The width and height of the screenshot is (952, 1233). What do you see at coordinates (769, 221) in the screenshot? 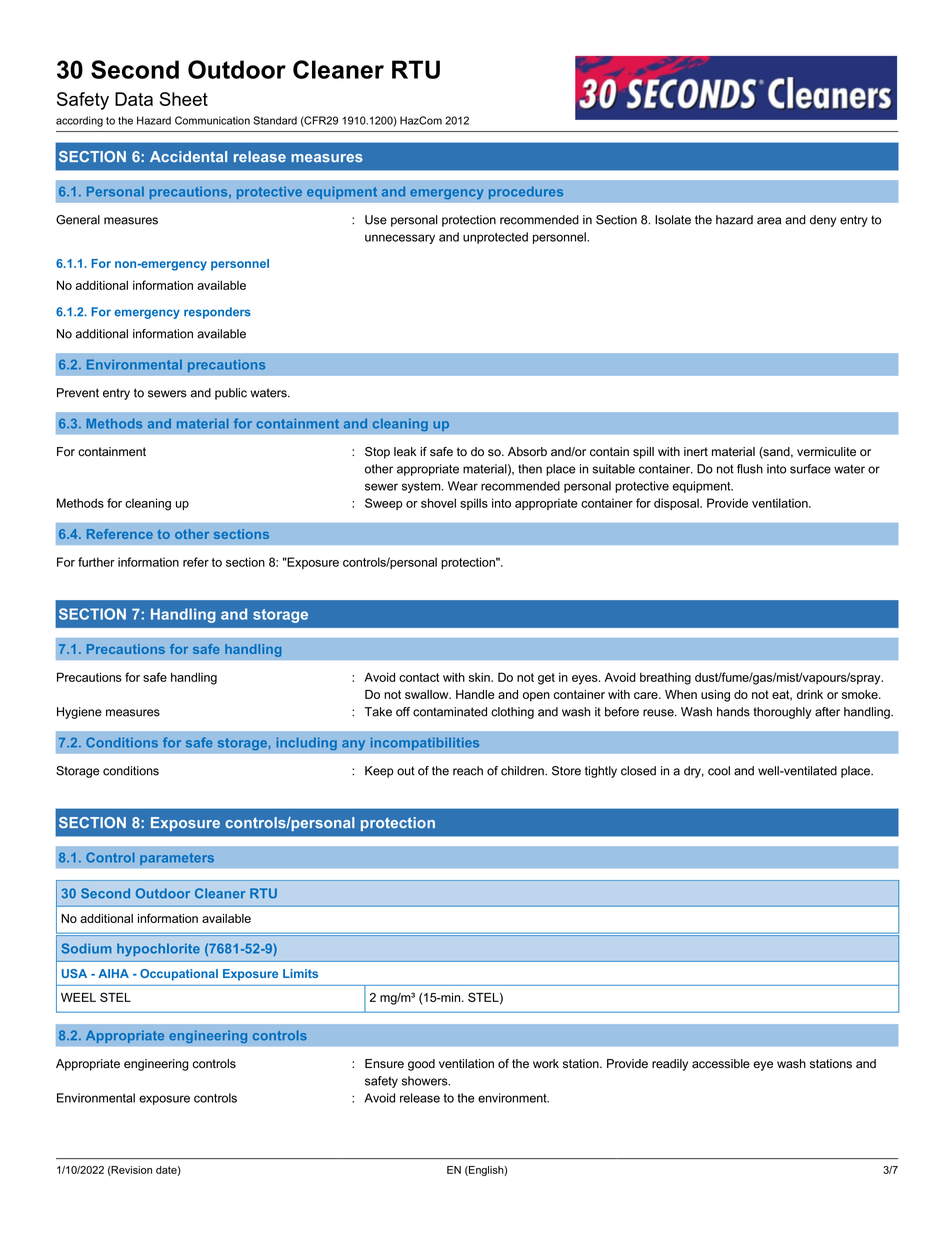
I see `area` at bounding box center [769, 221].
